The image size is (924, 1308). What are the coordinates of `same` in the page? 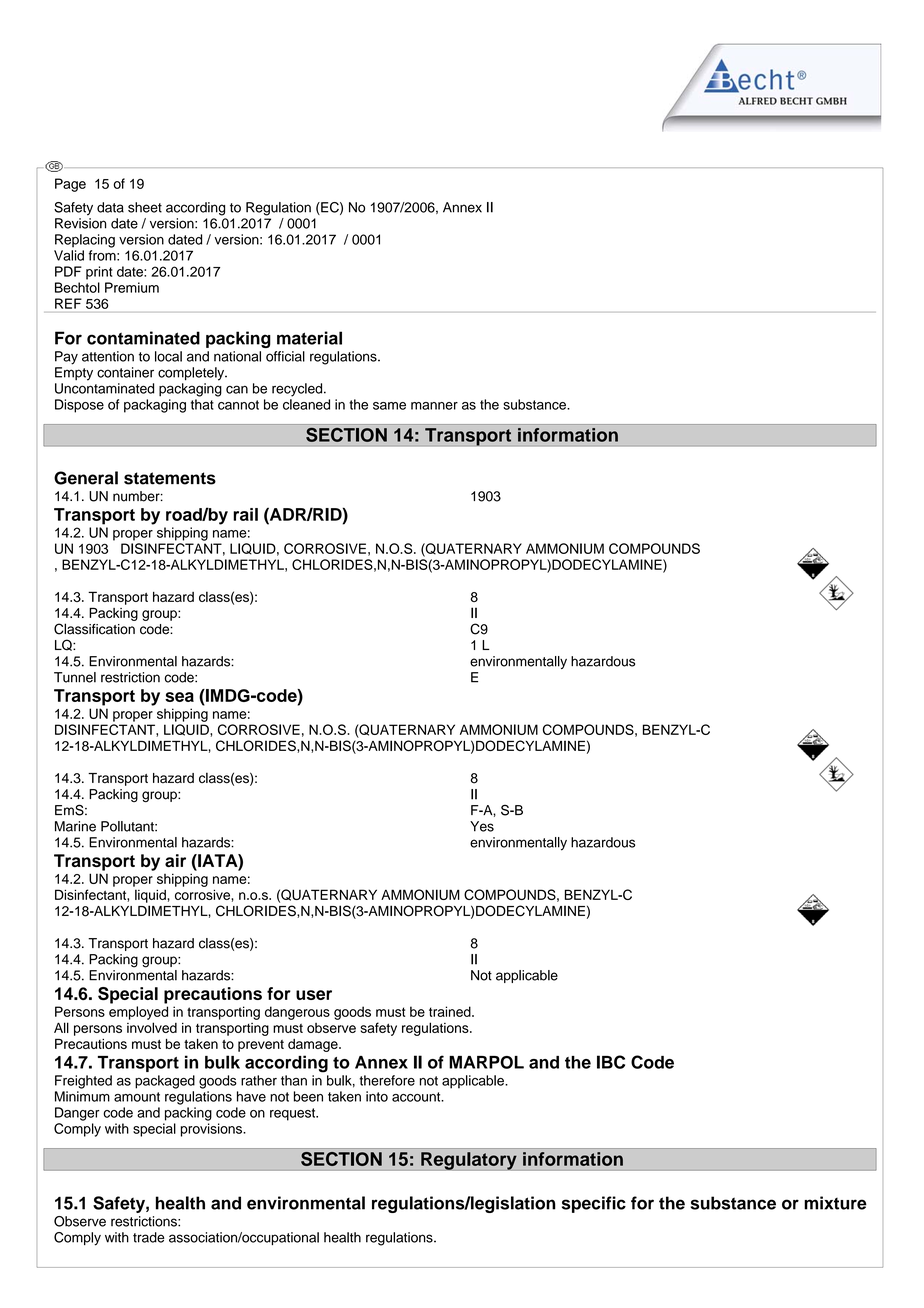 It's located at (389, 406).
